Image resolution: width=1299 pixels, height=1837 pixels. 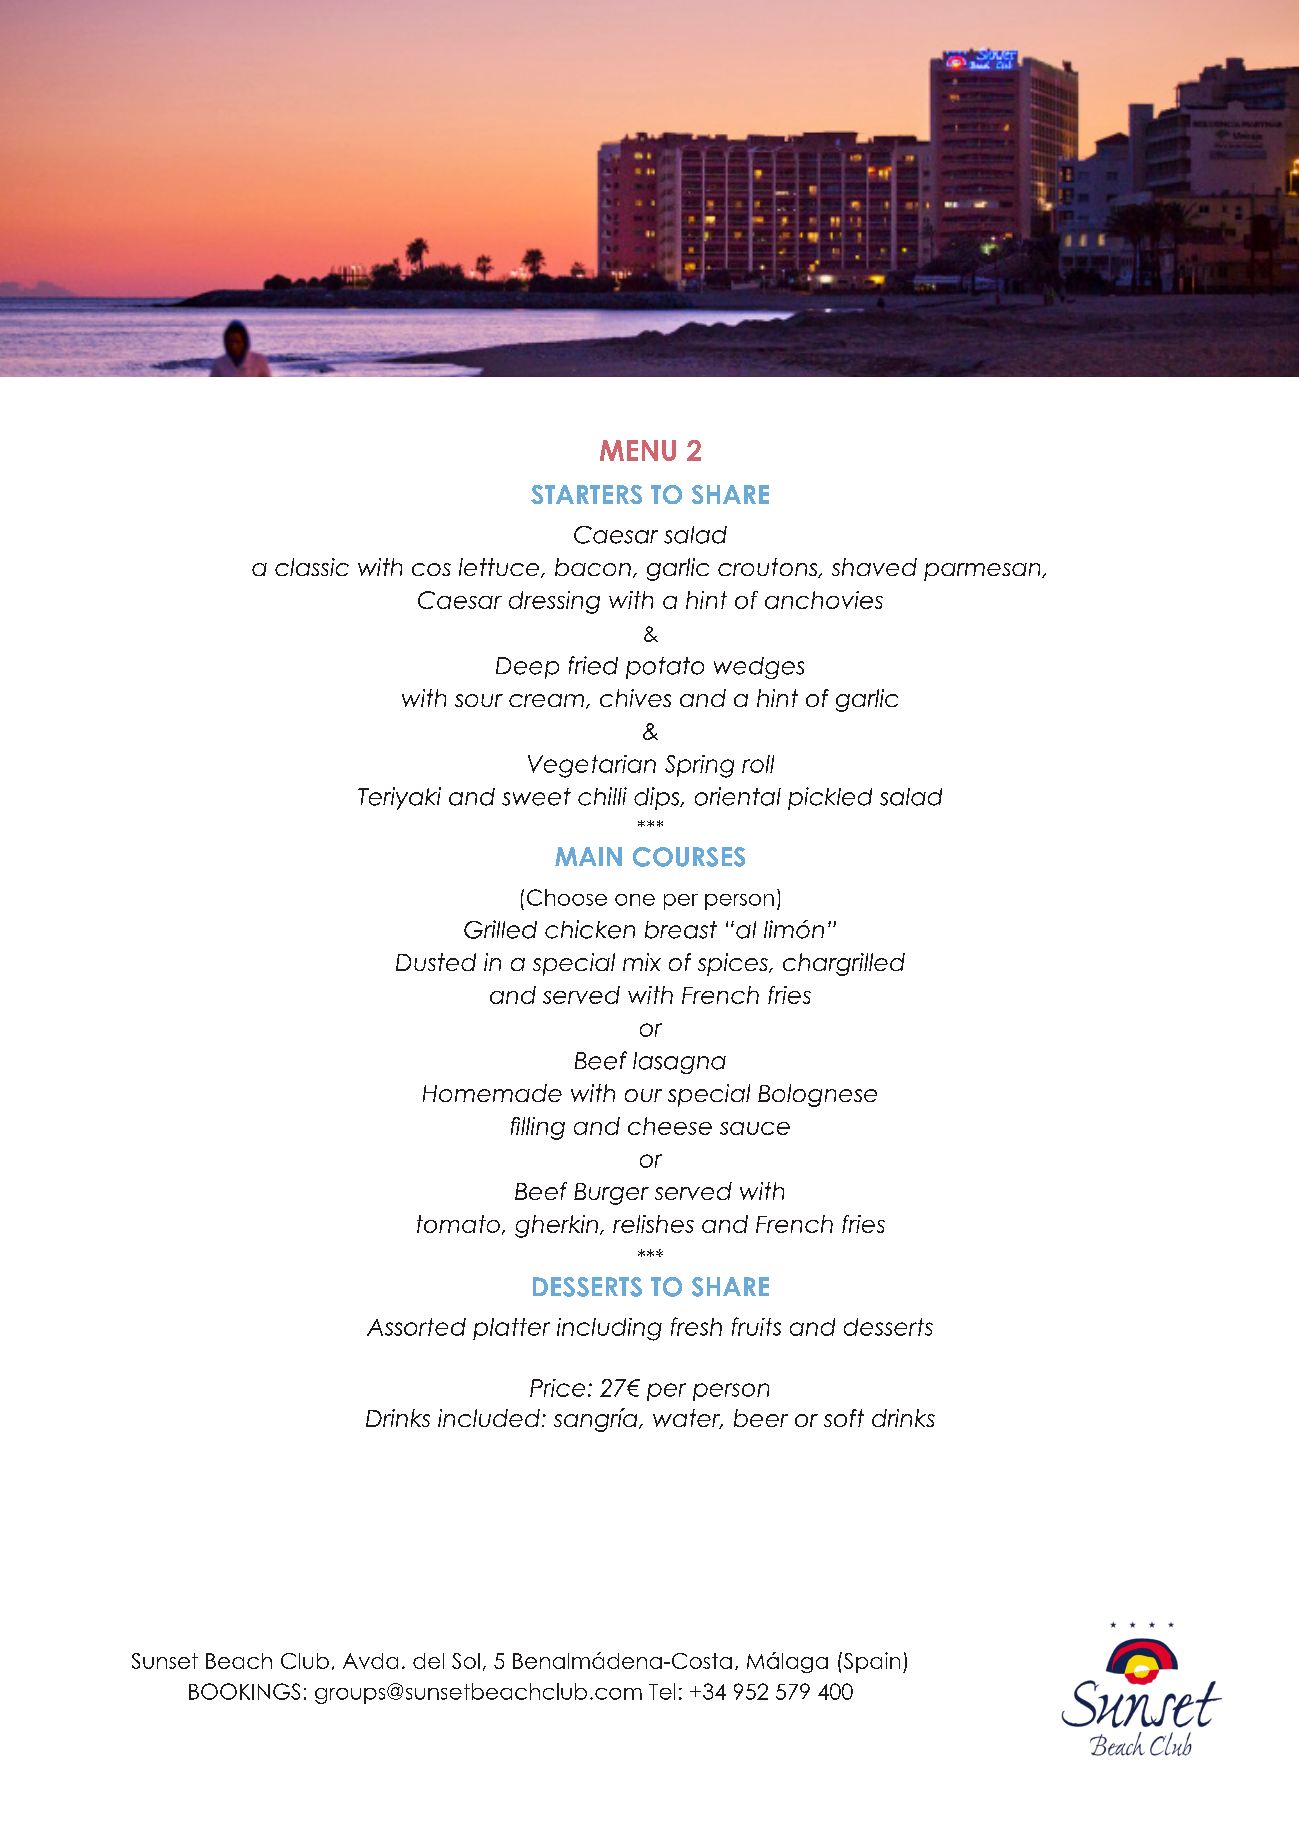 What do you see at coordinates (642, 962) in the screenshot?
I see `mix` at bounding box center [642, 962].
